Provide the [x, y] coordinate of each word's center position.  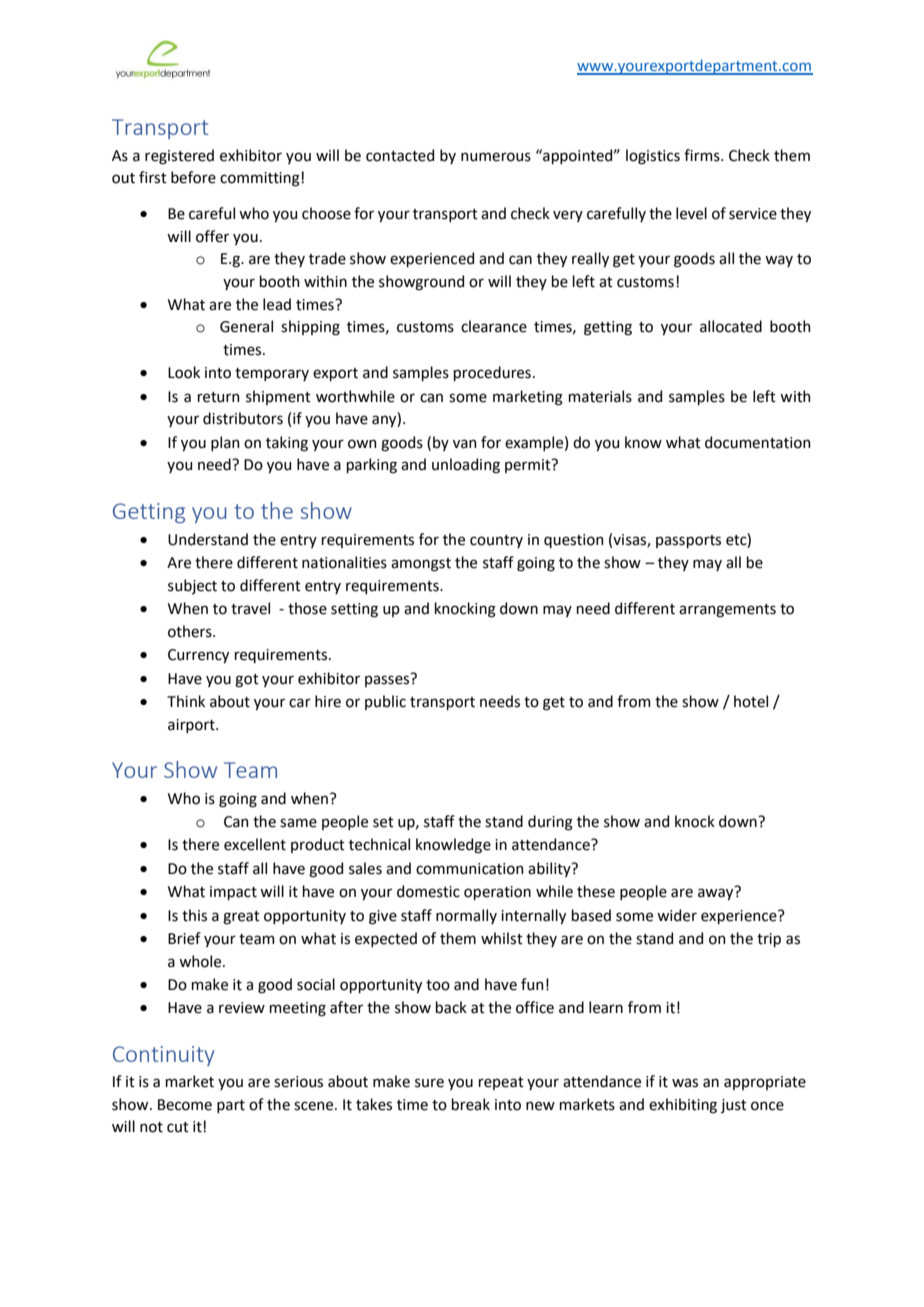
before [193, 177]
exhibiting [683, 1106]
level [691, 213]
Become [185, 1105]
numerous [496, 157]
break [471, 1104]
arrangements [727, 611]
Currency [198, 656]
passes [388, 680]
